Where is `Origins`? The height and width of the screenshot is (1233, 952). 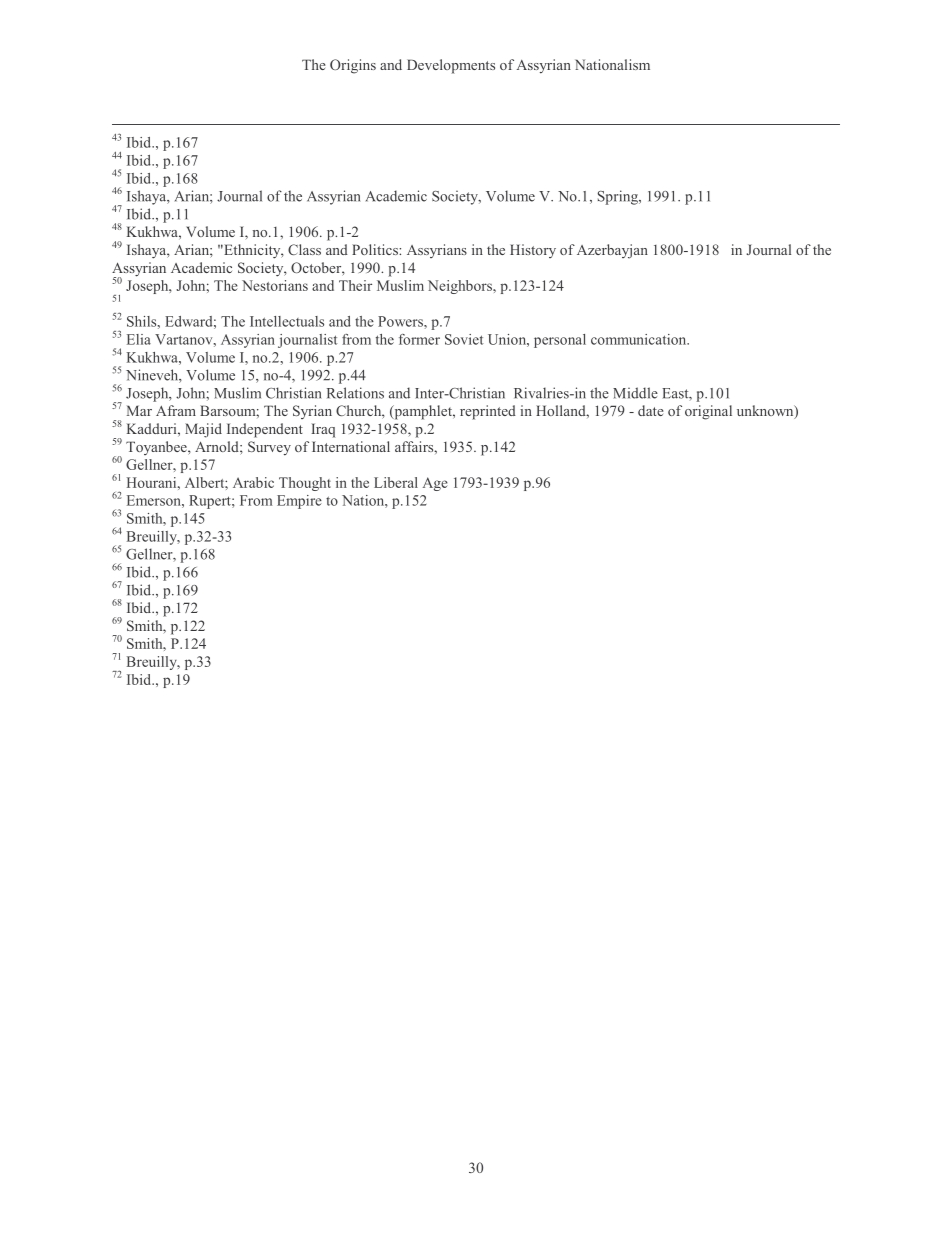
Origins is located at coordinates (353, 66).
